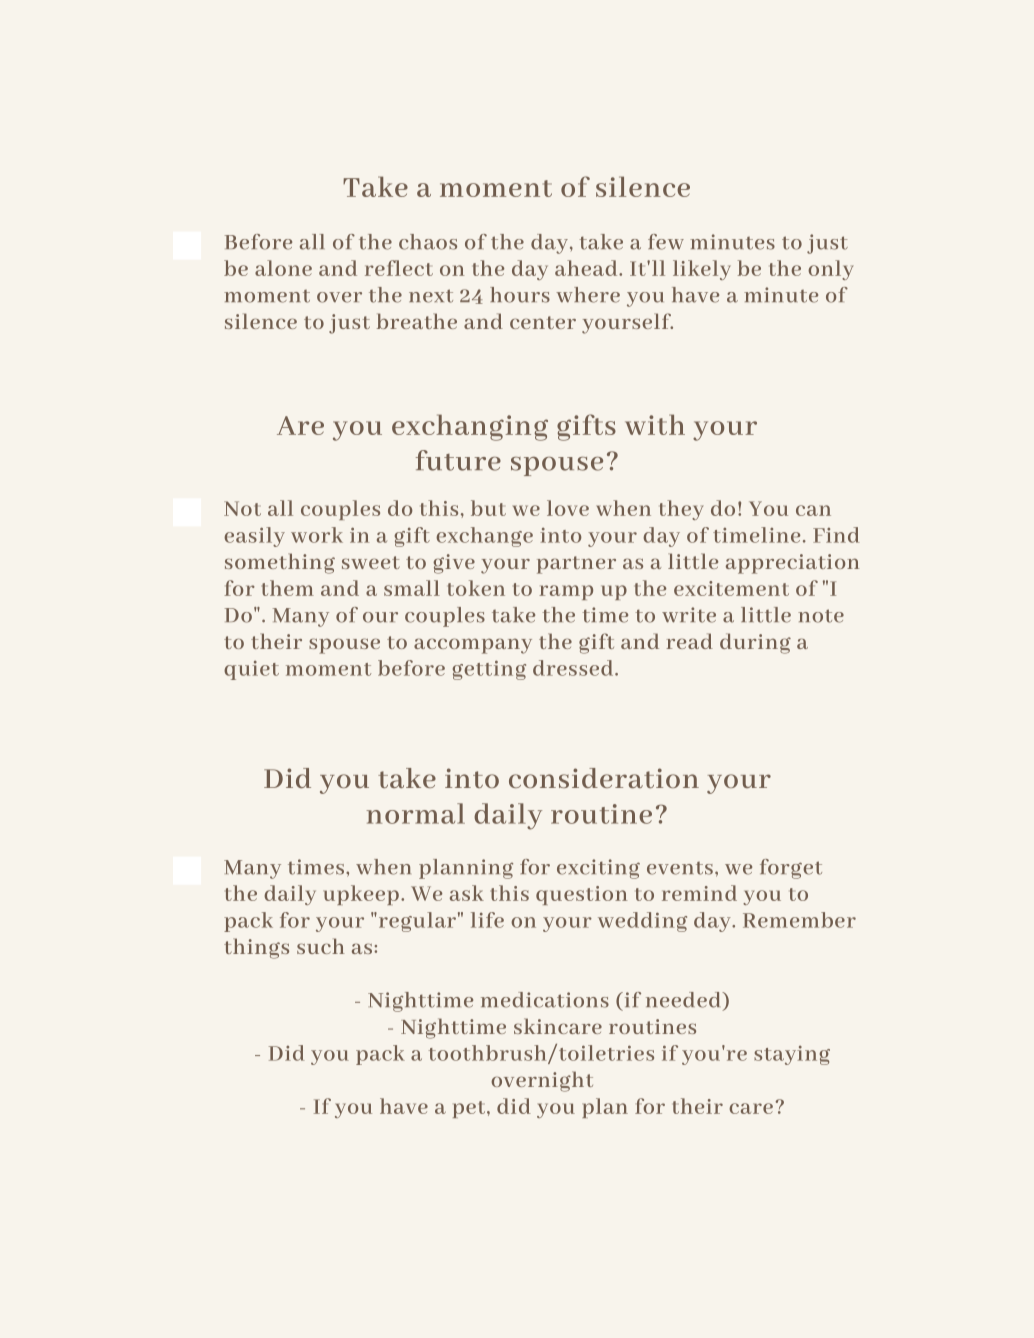  What do you see at coordinates (470, 1109) in the image?
I see `pet` at bounding box center [470, 1109].
